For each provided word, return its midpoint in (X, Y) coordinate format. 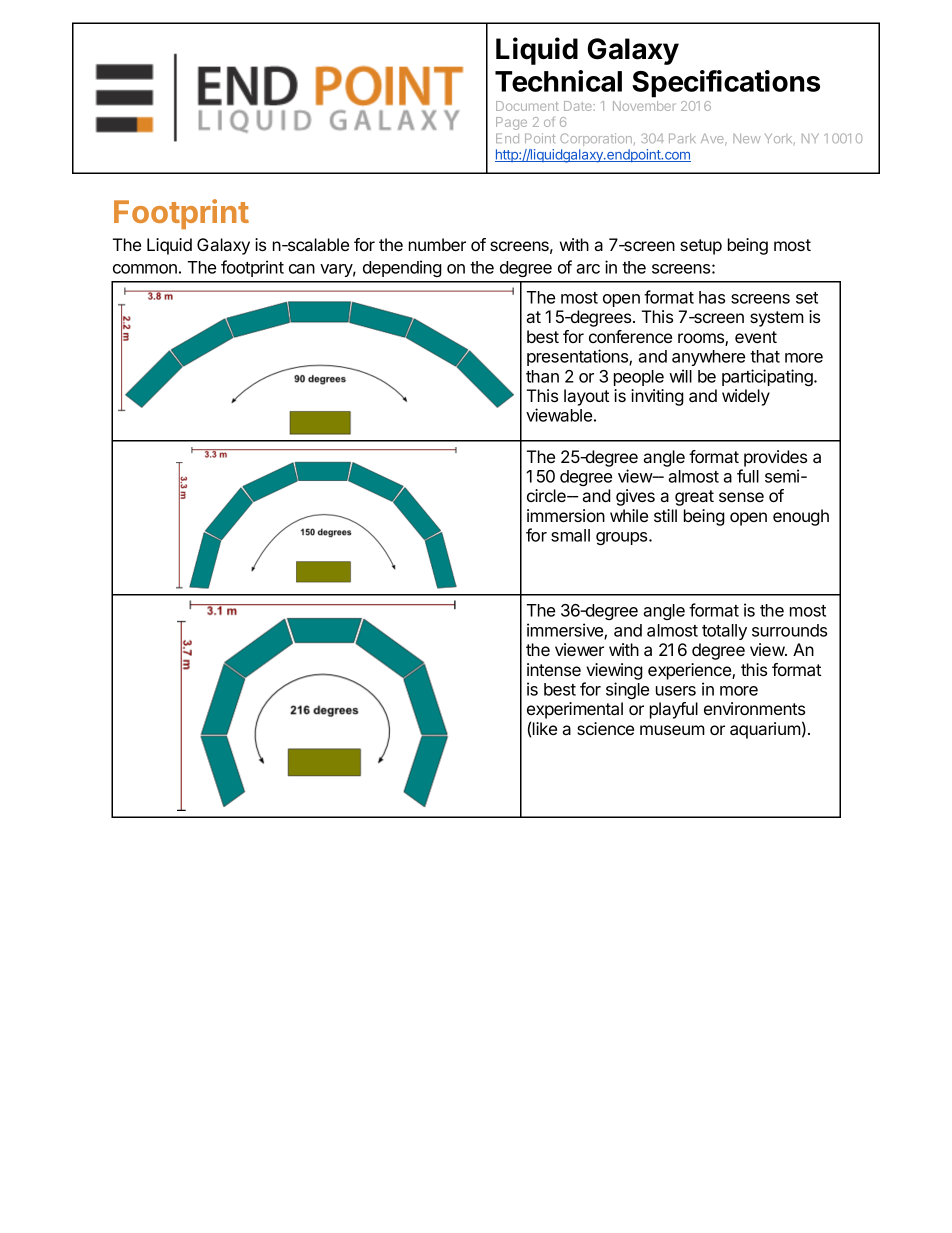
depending (402, 268)
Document (527, 106)
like (545, 728)
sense (741, 497)
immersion (566, 515)
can (302, 269)
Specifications (726, 84)
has (712, 297)
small (570, 535)
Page (511, 123)
